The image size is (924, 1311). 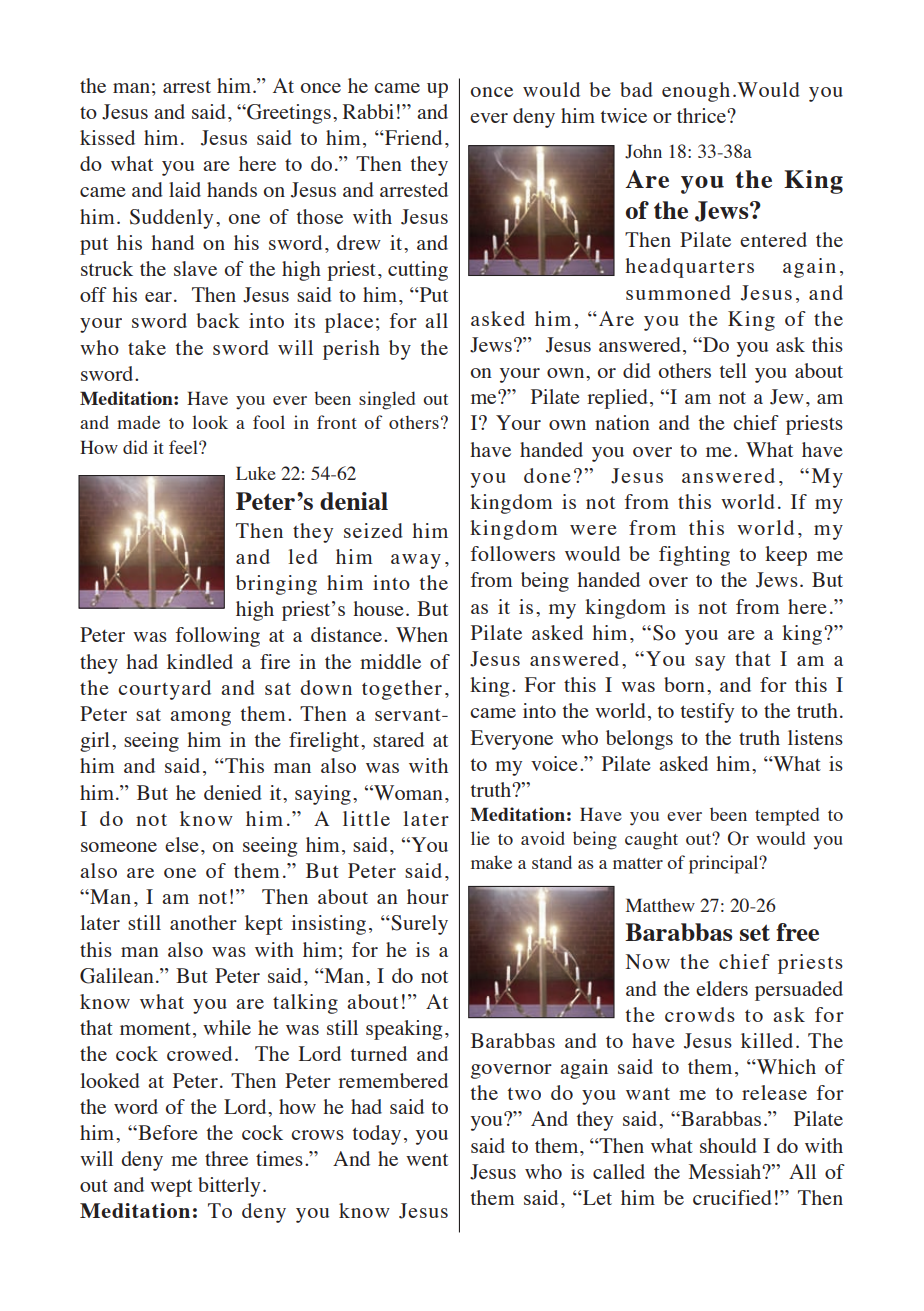 I want to click on fighting, so click(x=694, y=556).
